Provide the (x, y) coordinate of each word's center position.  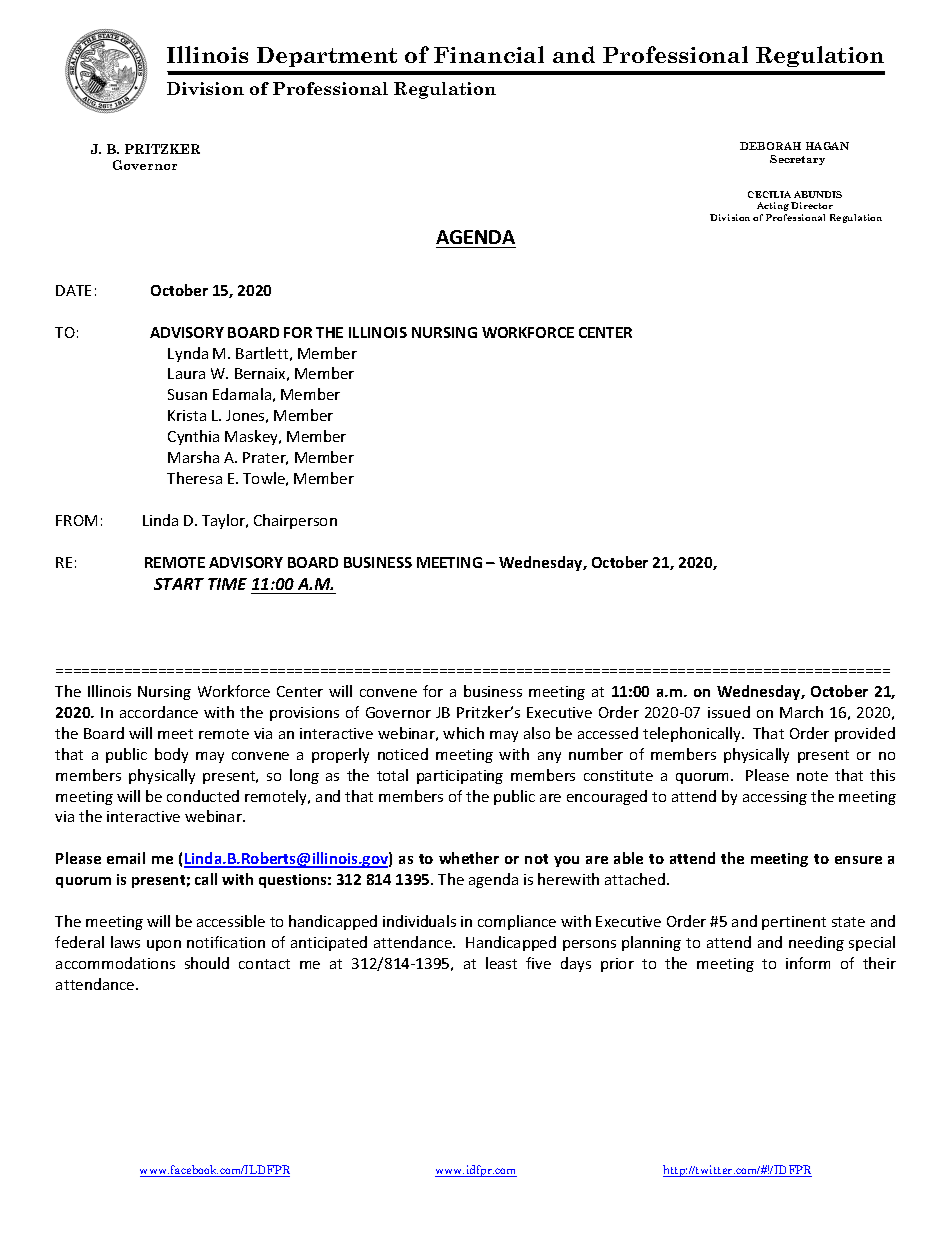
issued (729, 712)
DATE (73, 290)
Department (327, 57)
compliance (517, 922)
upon (164, 945)
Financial (489, 54)
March (801, 712)
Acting (773, 206)
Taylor (225, 521)
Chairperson (295, 521)
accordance (159, 712)
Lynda (188, 354)
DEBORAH (770, 146)
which (463, 733)
